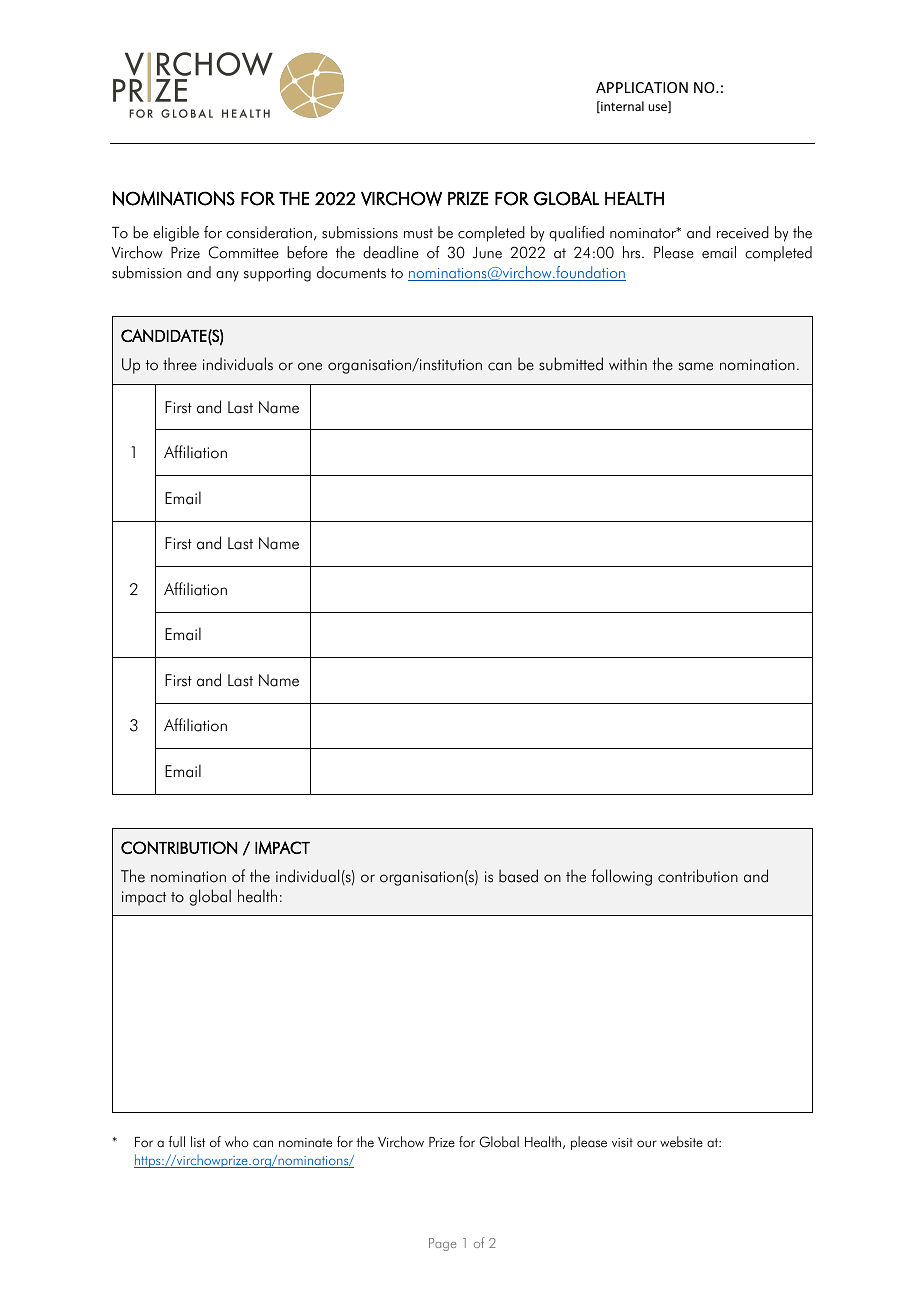 Image resolution: width=924 pixels, height=1308 pixels. I want to click on consideration, so click(269, 232).
